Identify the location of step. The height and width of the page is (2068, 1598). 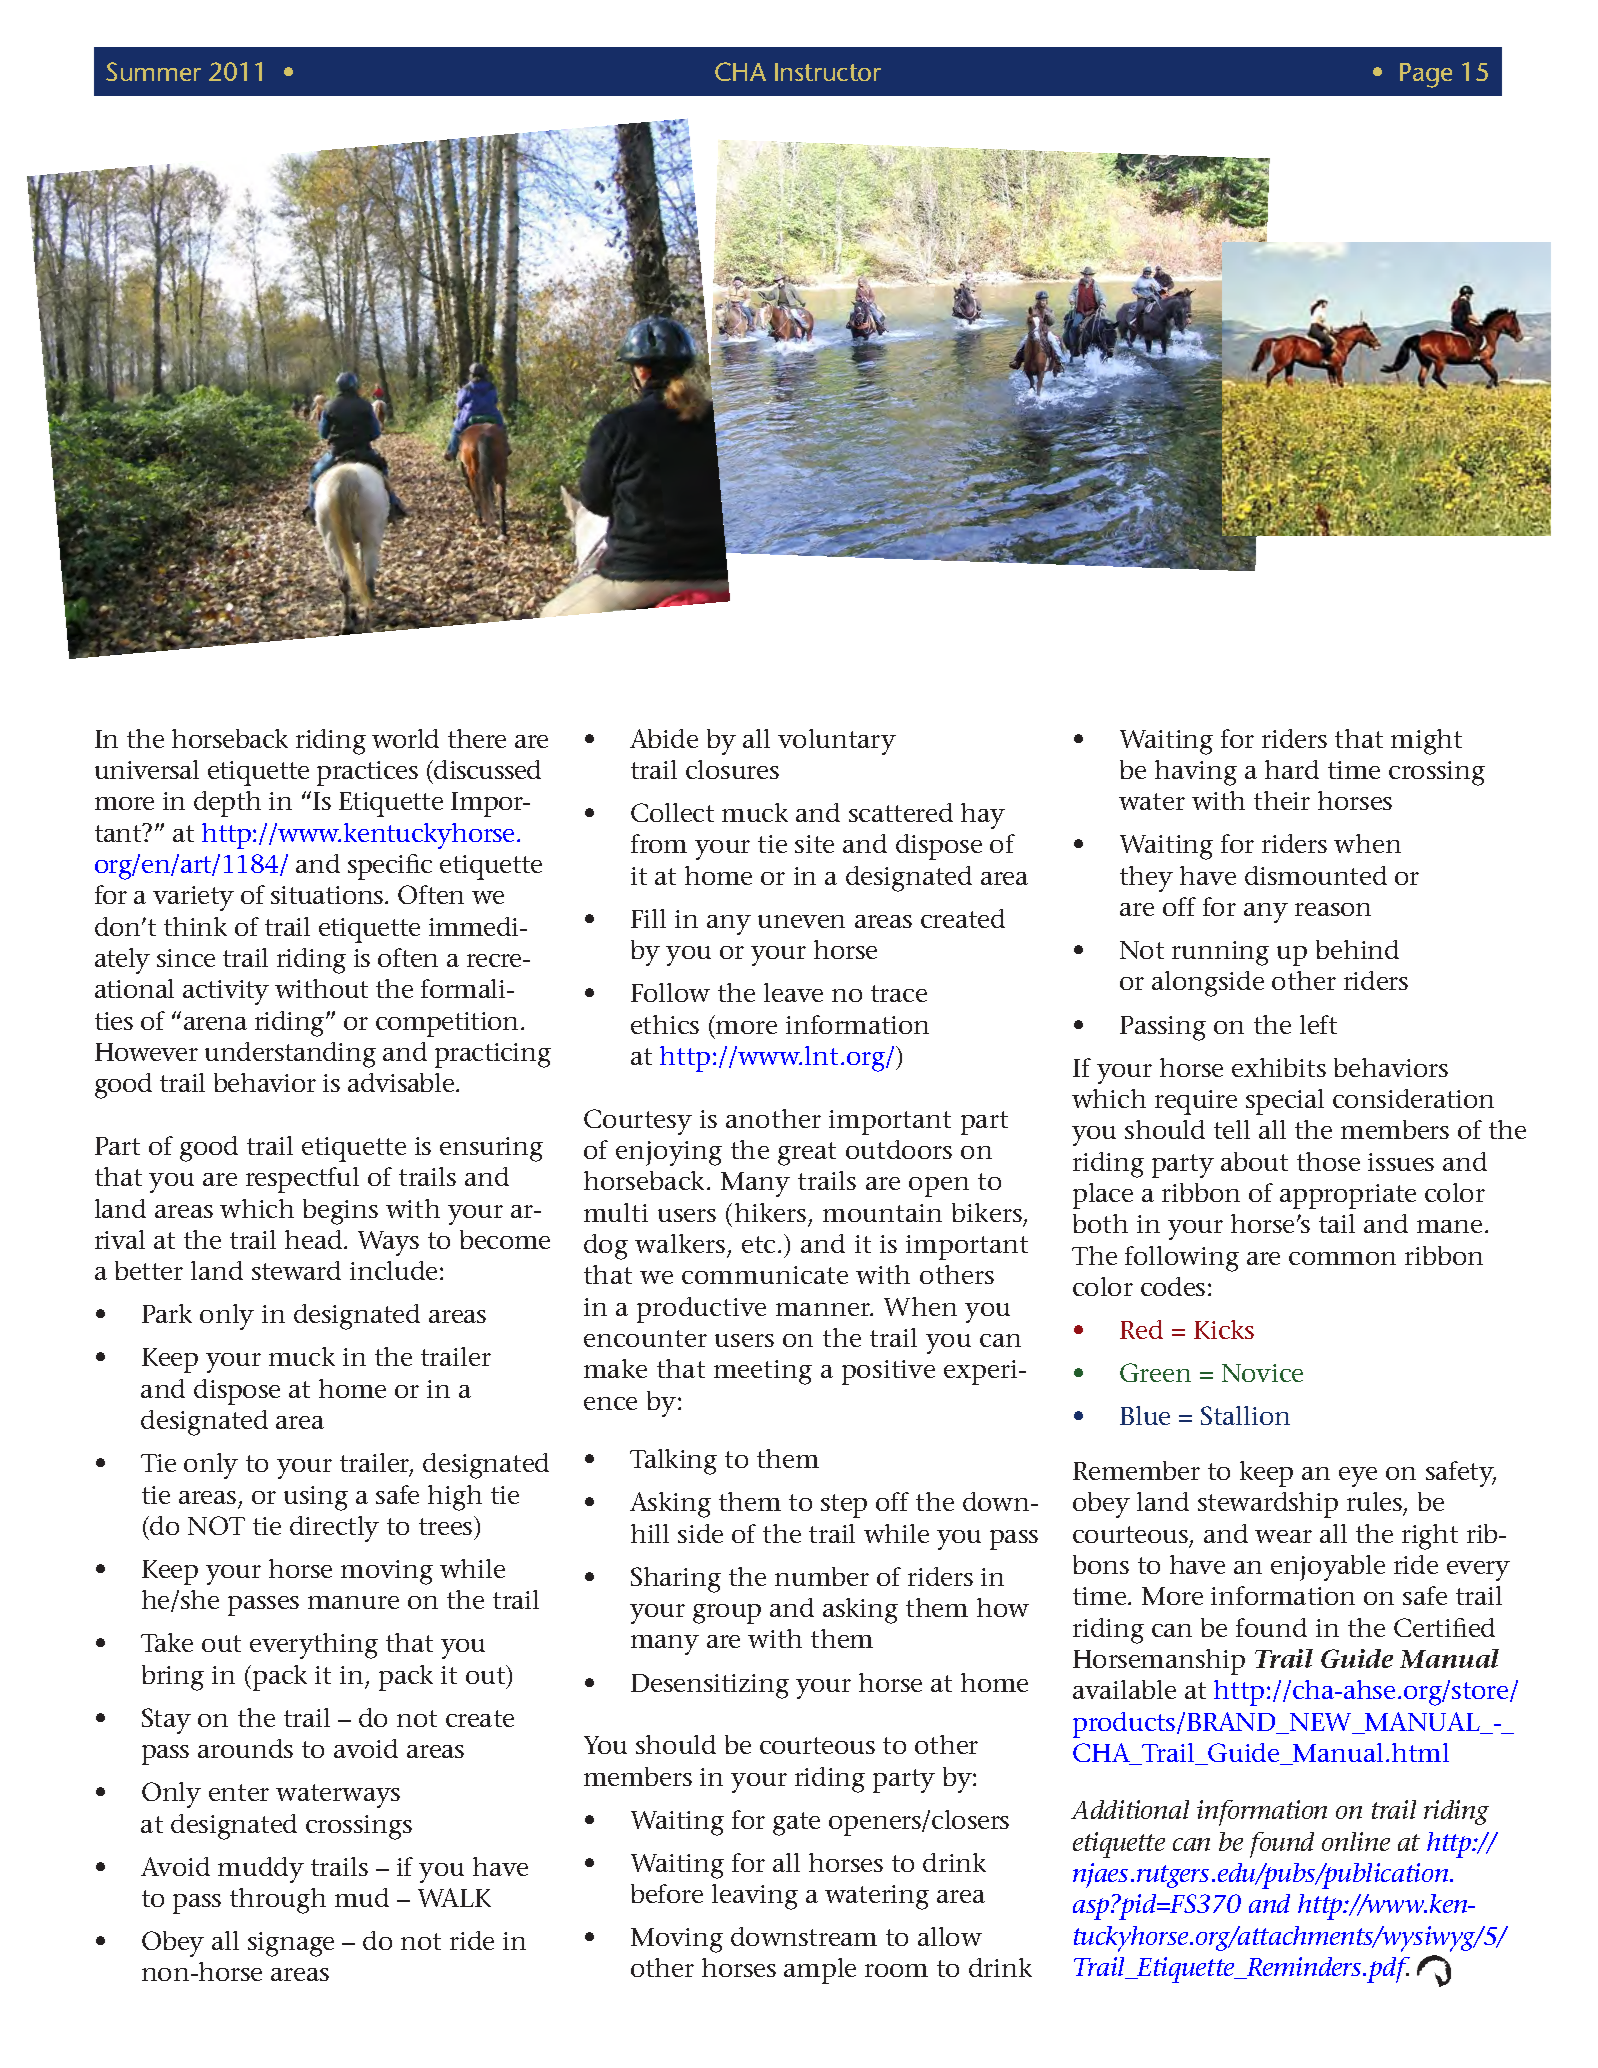
(844, 1506).
